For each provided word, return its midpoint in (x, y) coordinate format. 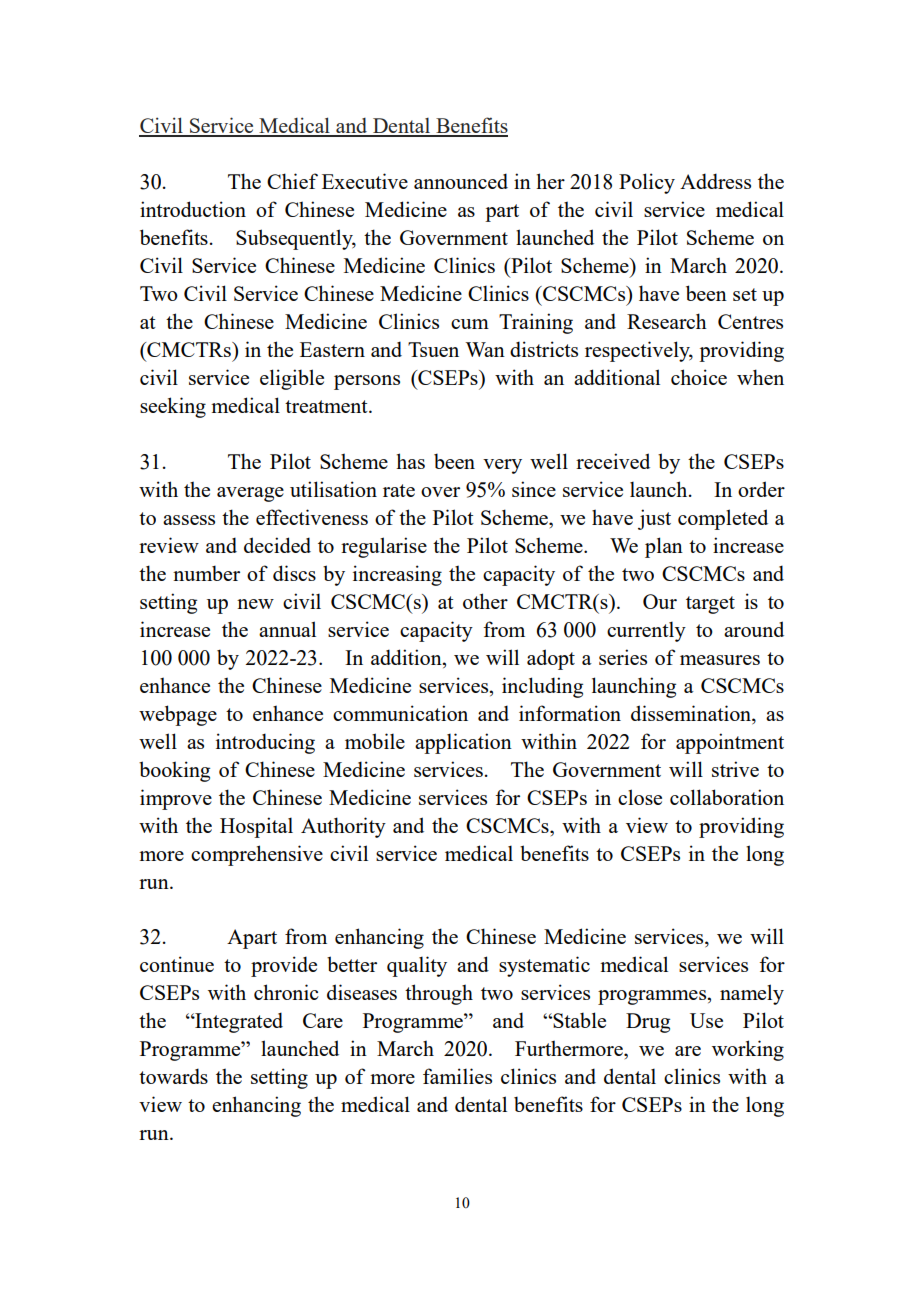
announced (461, 181)
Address (715, 181)
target (710, 605)
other (485, 601)
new (255, 604)
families (457, 1076)
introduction (193, 209)
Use (706, 1020)
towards (173, 1076)
